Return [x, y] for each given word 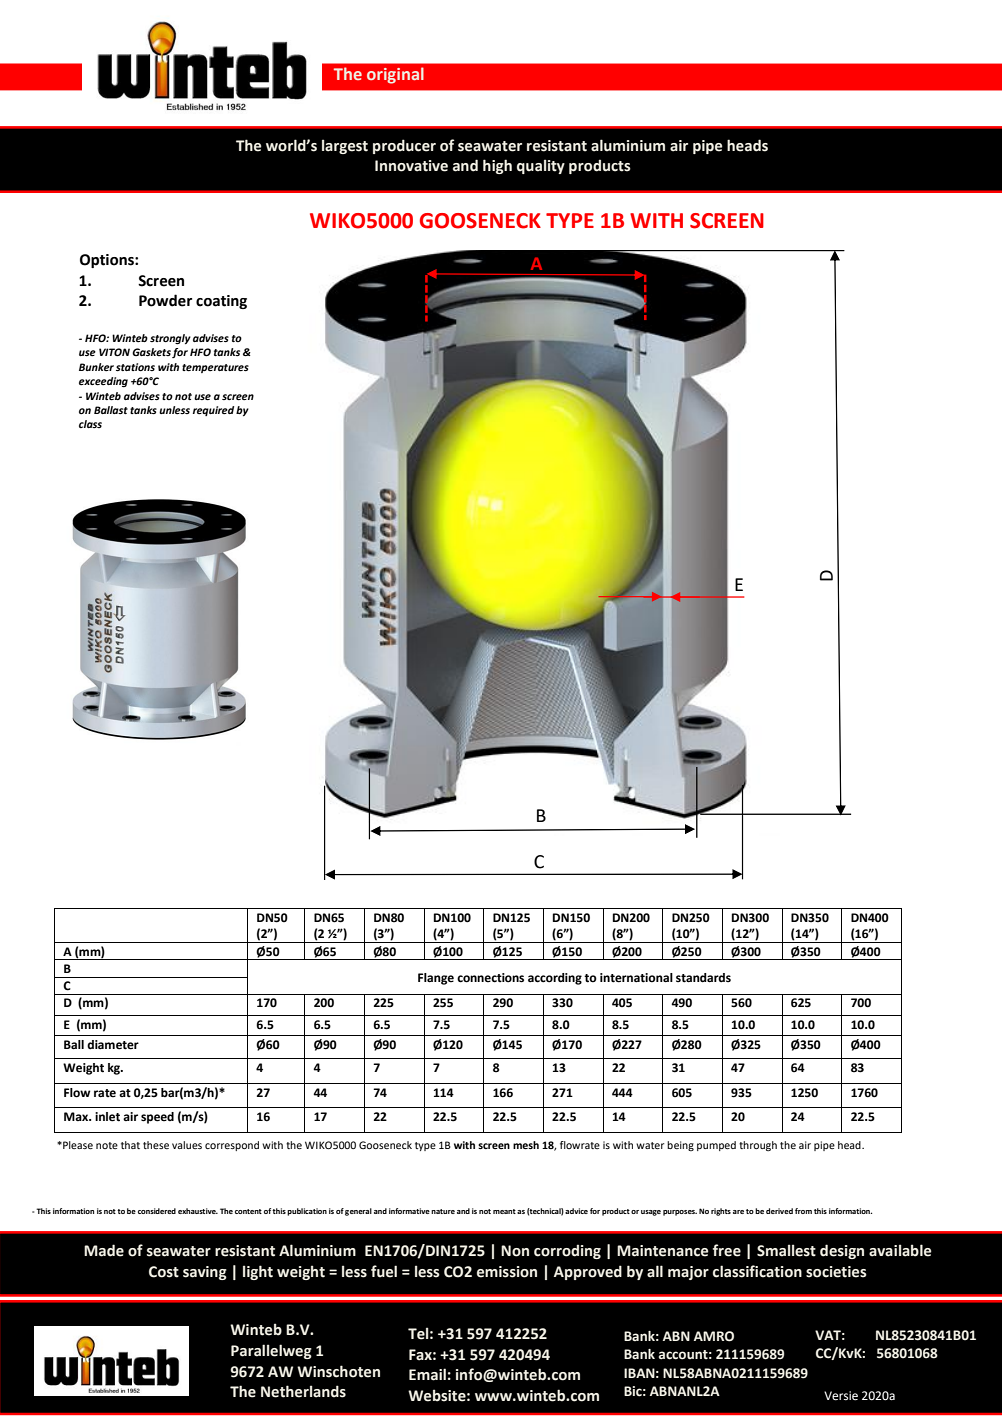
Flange [436, 979]
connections [490, 978]
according [555, 979]
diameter [113, 1045]
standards [703, 978]
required [213, 411]
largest [345, 146]
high [497, 166]
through [758, 1146]
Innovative [411, 166]
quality [541, 166]
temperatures [215, 368]
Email [427, 1374]
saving [205, 1273]
